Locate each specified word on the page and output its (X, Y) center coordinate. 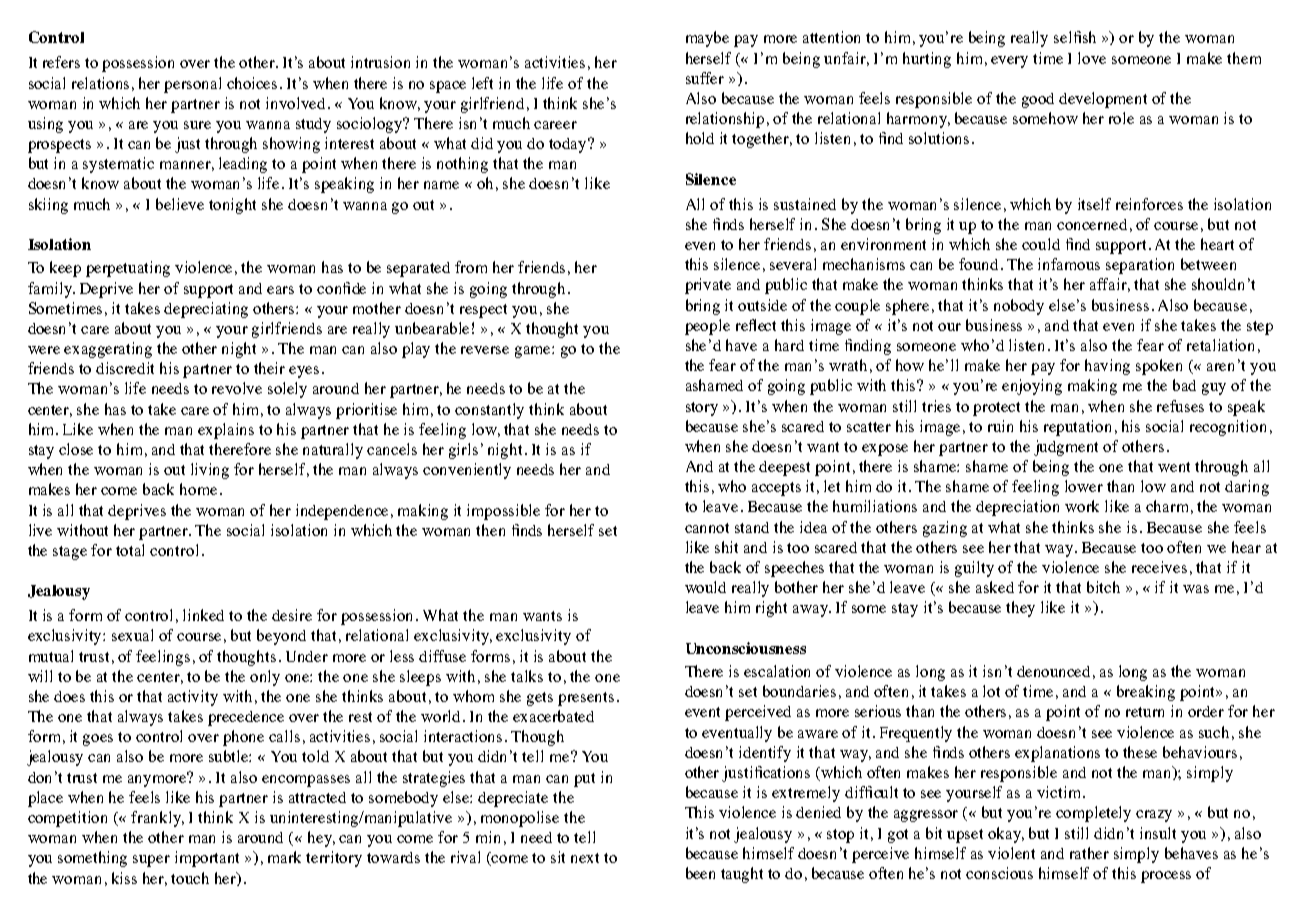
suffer (705, 78)
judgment (1066, 448)
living (210, 471)
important (207, 859)
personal (192, 85)
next (585, 858)
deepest (784, 468)
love (1092, 58)
